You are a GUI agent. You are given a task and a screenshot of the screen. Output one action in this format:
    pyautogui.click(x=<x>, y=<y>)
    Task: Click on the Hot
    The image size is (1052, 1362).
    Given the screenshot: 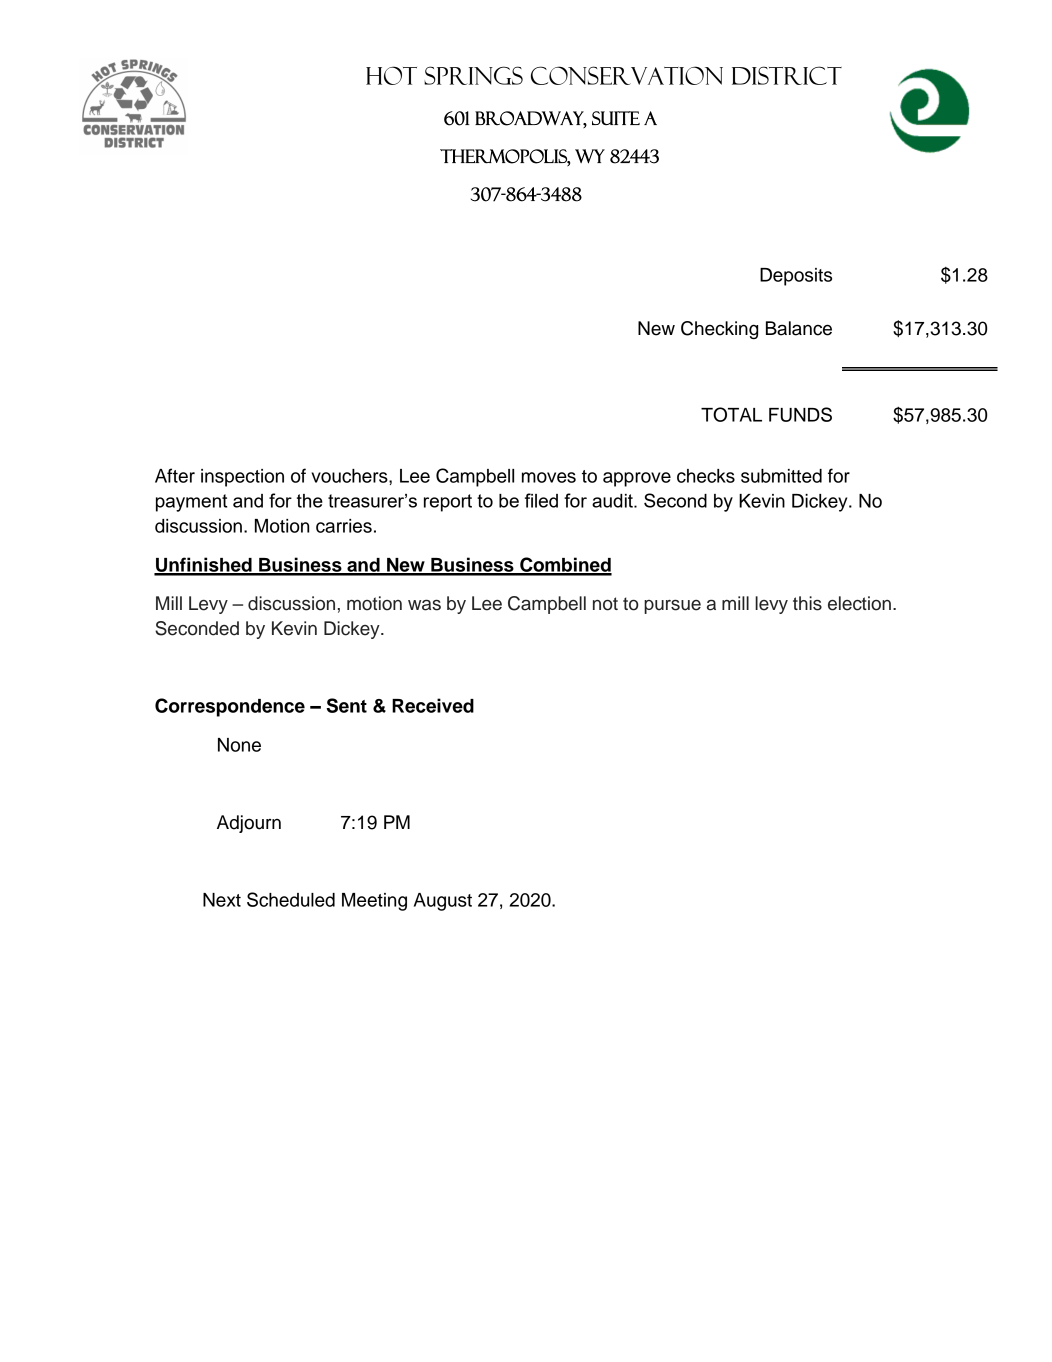 What is the action you would take?
    pyautogui.click(x=391, y=75)
